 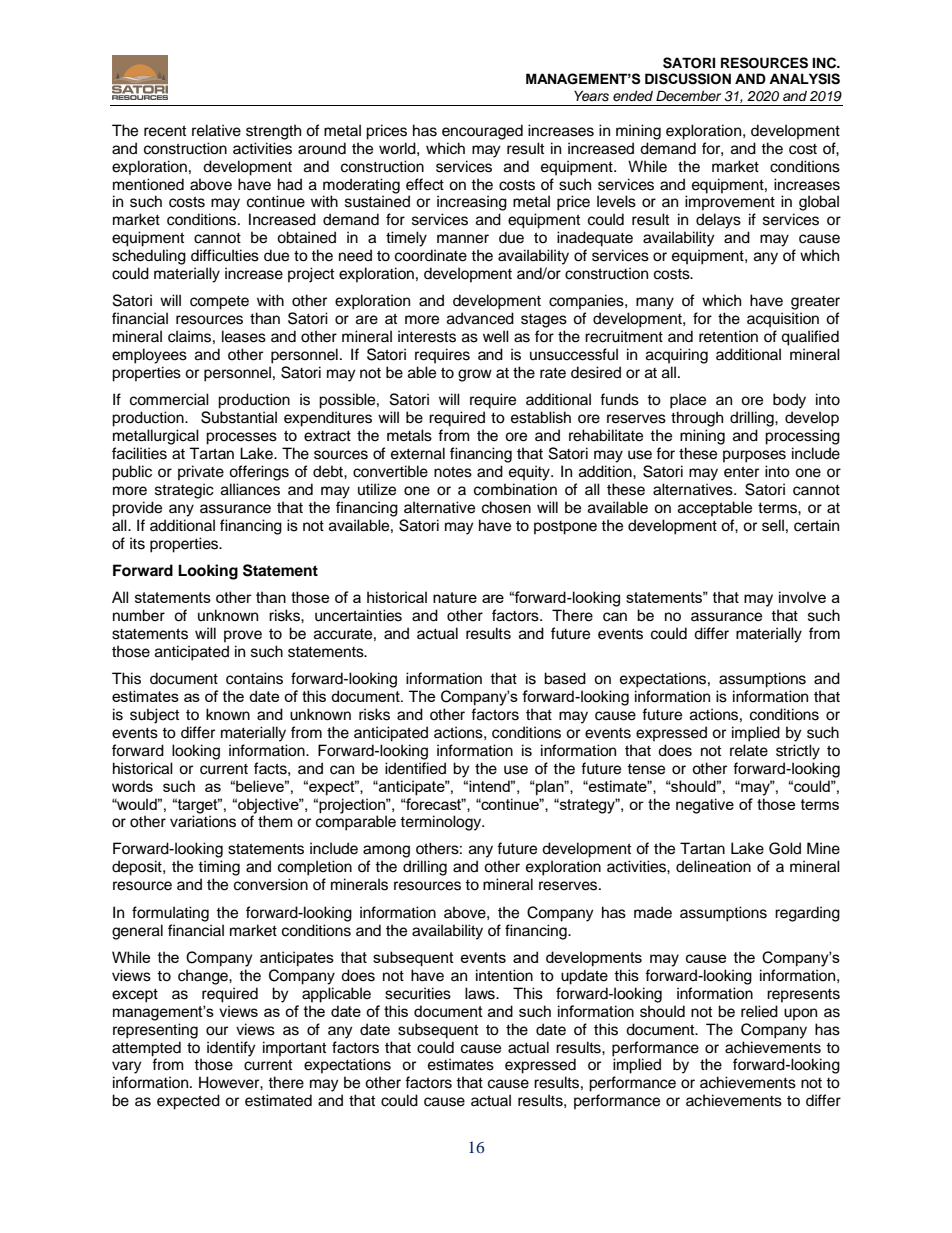 What do you see at coordinates (688, 95) in the screenshot?
I see `December` at bounding box center [688, 95].
